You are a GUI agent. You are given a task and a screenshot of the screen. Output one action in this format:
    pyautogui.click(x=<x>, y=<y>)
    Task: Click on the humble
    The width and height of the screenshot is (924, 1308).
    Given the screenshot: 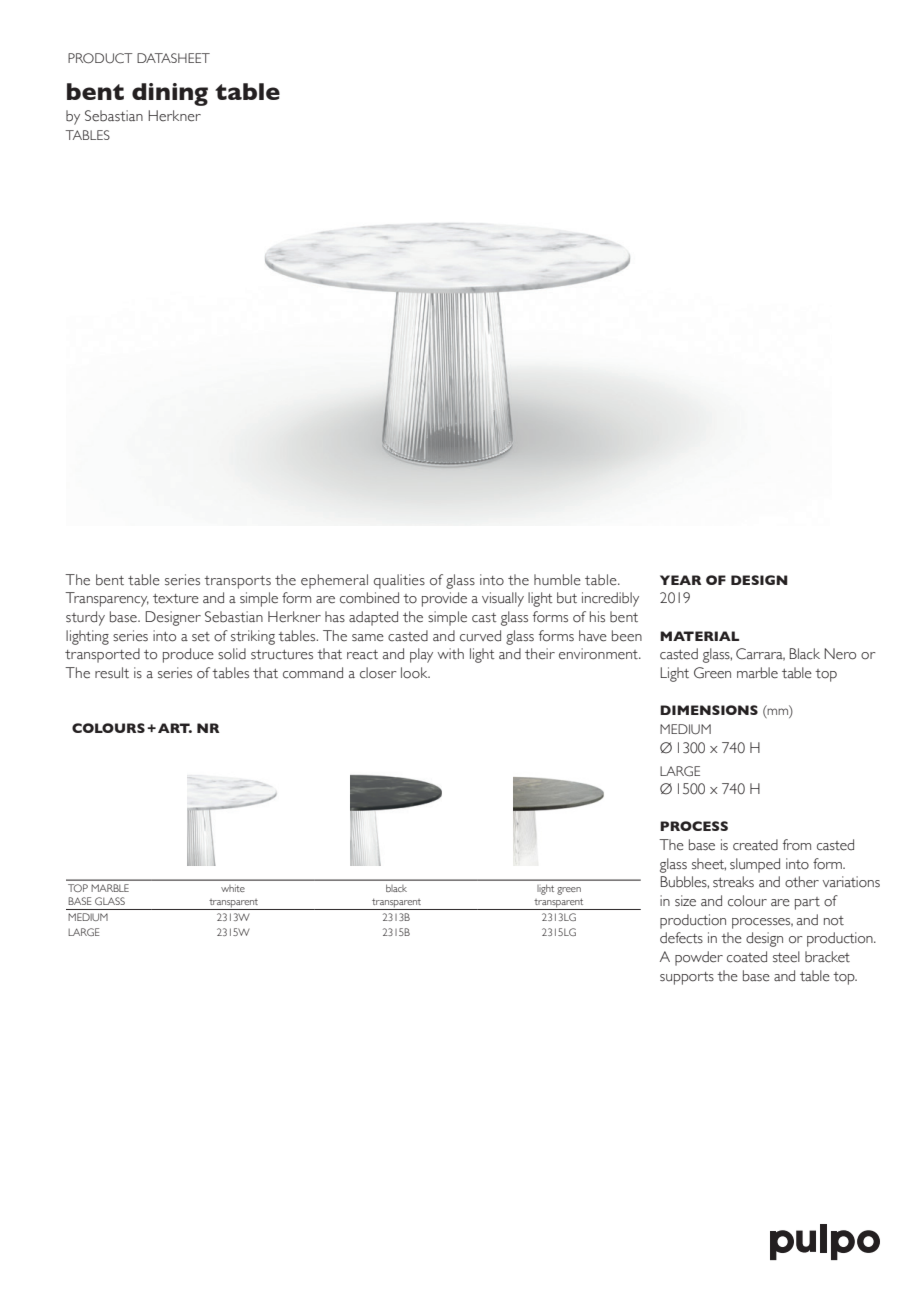 What is the action you would take?
    pyautogui.click(x=557, y=580)
